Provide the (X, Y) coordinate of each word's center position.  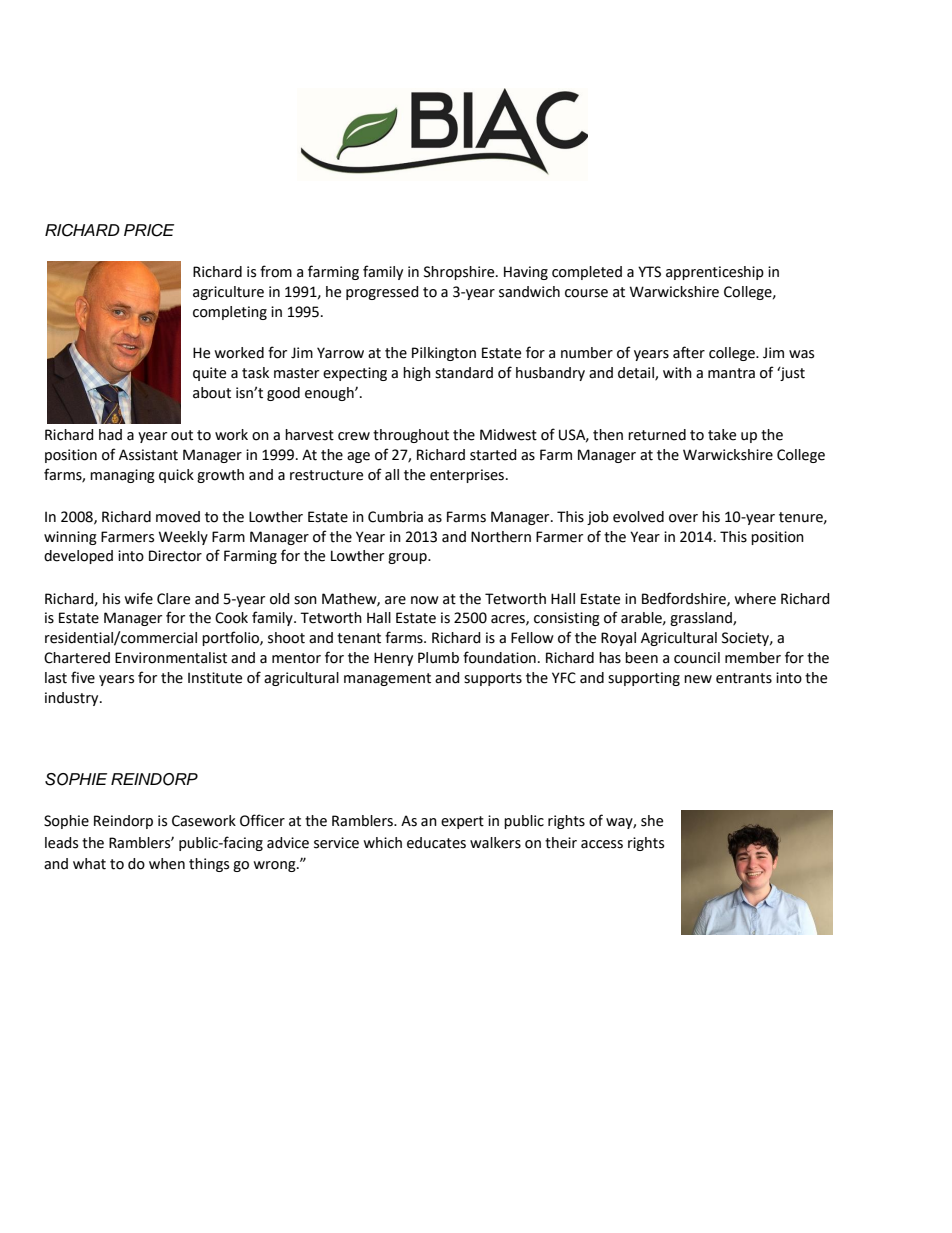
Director (175, 556)
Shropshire (460, 273)
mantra (731, 373)
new (698, 679)
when (167, 864)
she (652, 821)
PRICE (149, 230)
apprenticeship (715, 273)
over (683, 518)
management (387, 679)
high (417, 374)
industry (73, 699)
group (408, 558)
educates (436, 843)
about (212, 393)
